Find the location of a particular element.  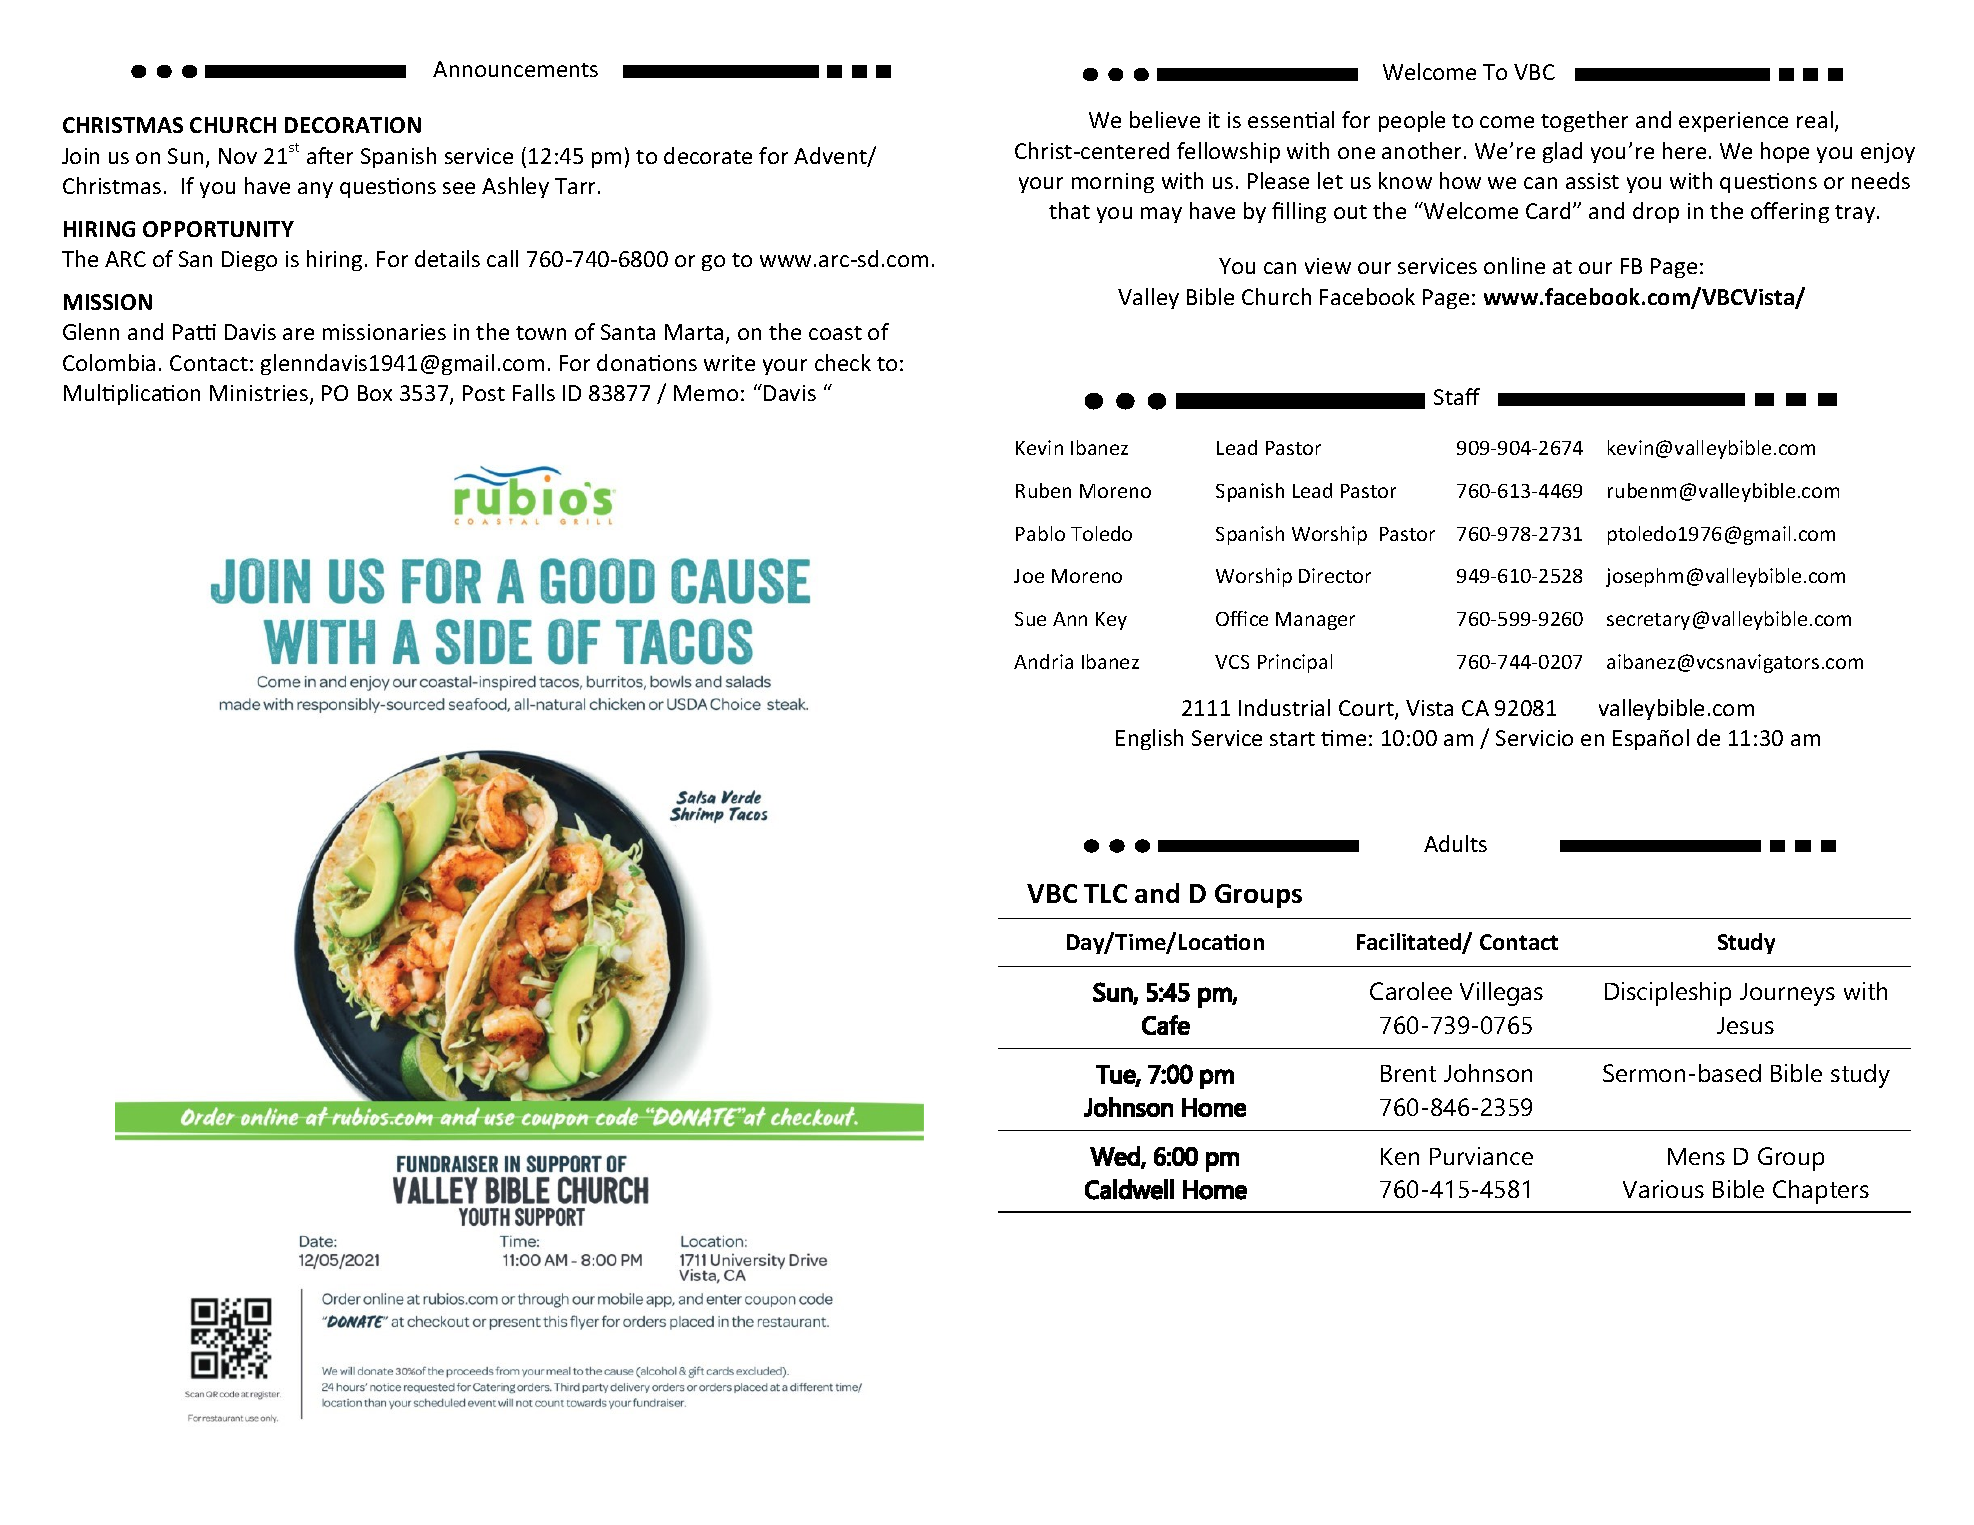

DECORATION is located at coordinates (353, 125).
